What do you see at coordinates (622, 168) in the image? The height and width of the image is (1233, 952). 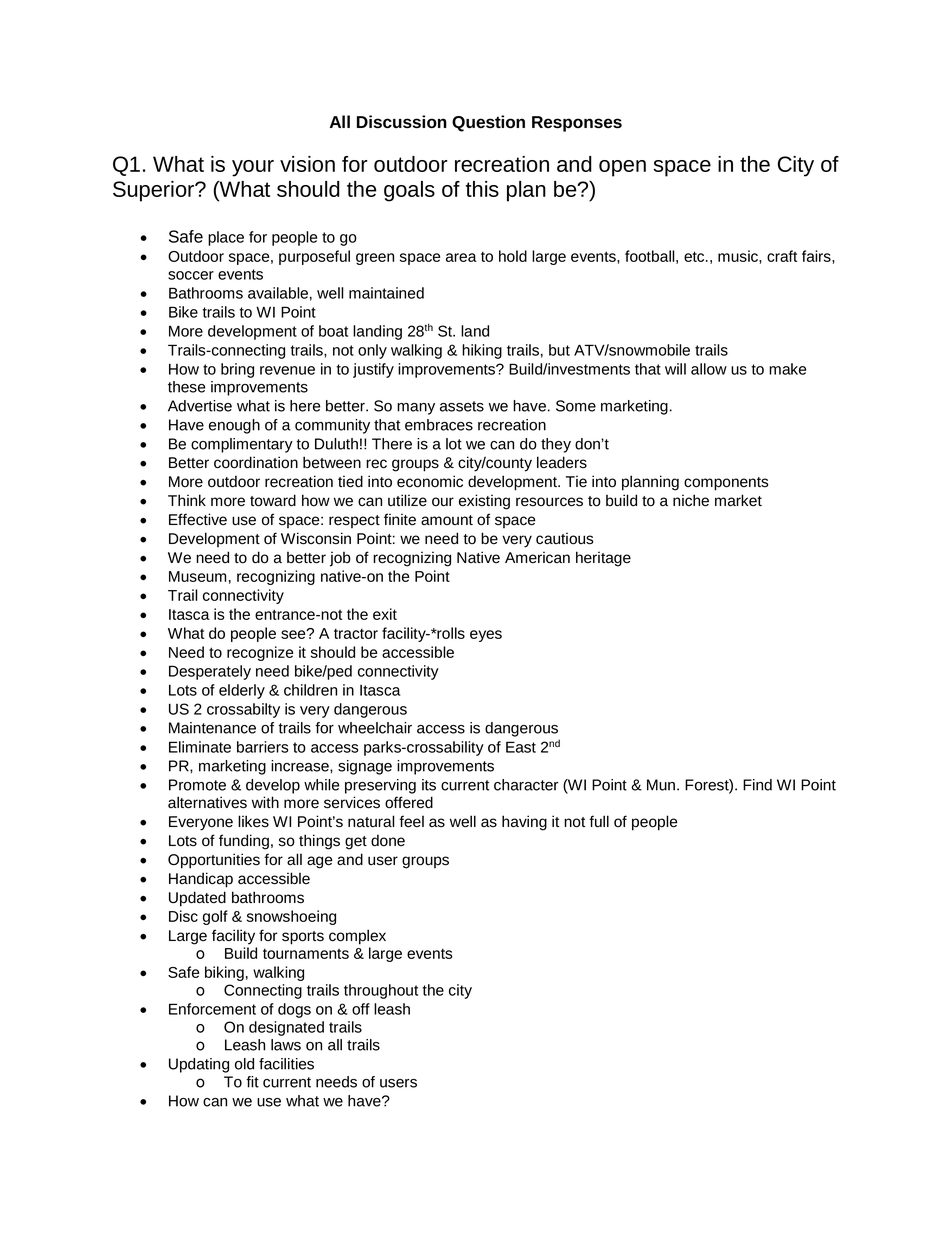 I see `open` at bounding box center [622, 168].
